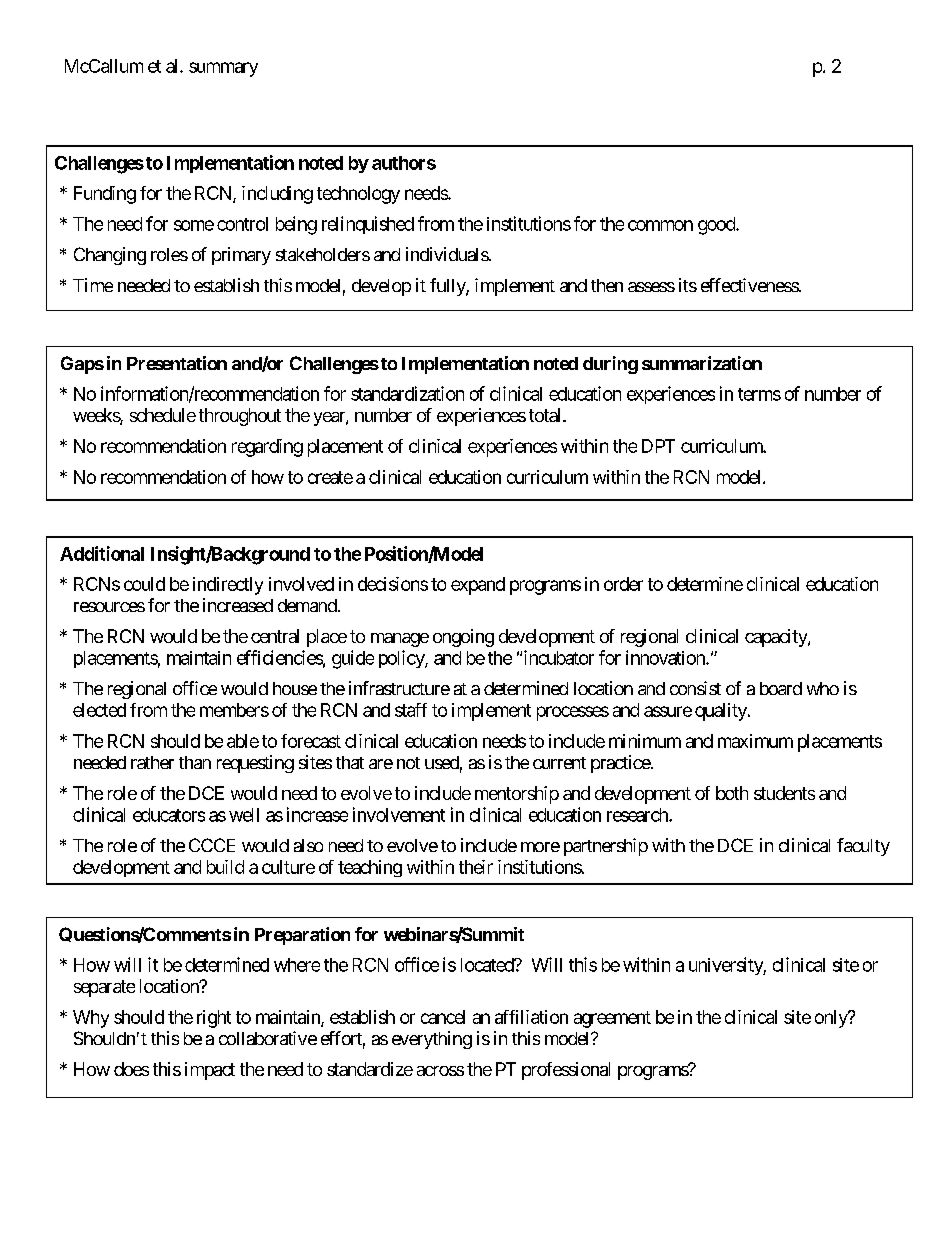 The width and height of the screenshot is (952, 1233). I want to click on summary, so click(223, 69).
